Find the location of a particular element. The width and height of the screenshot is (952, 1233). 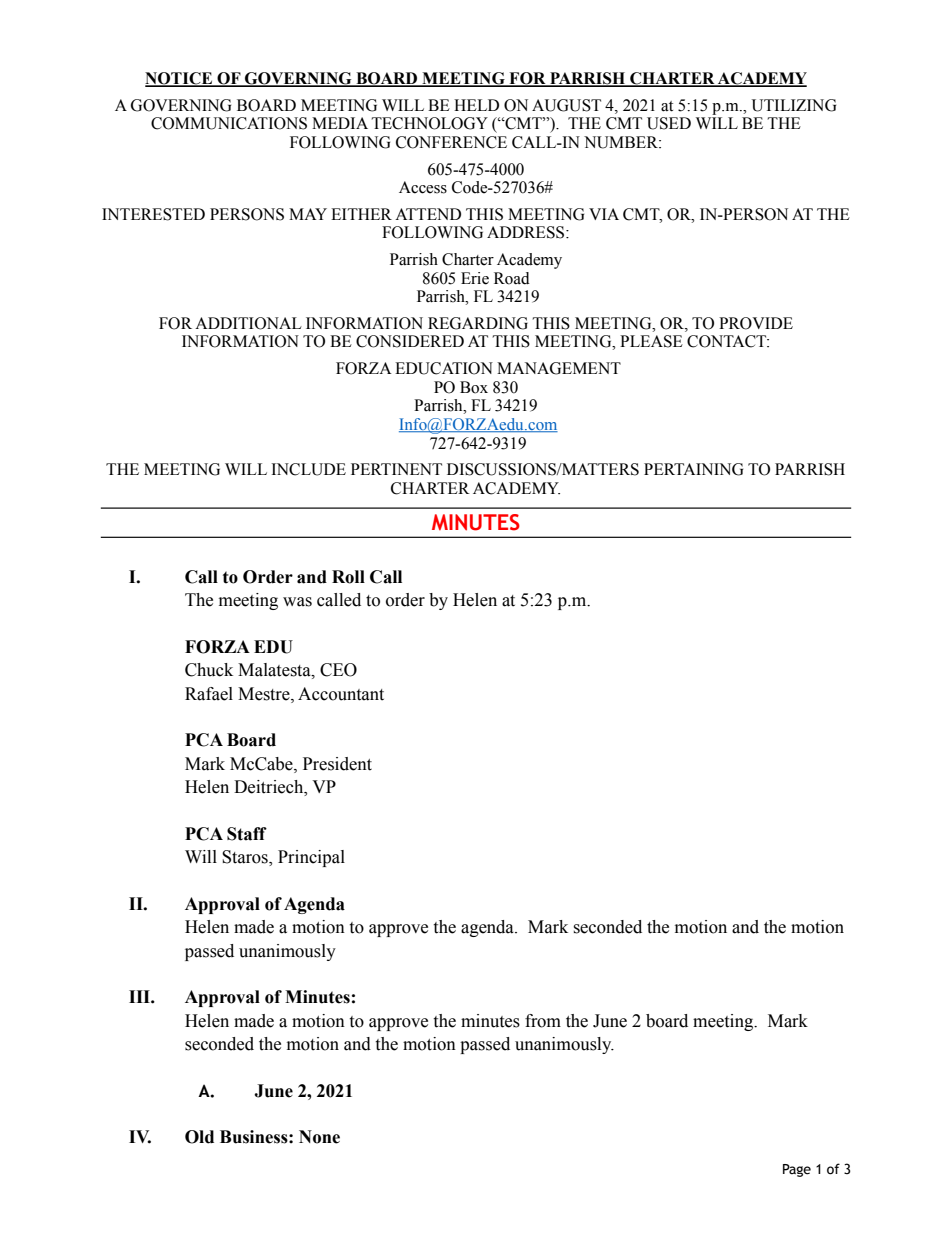

Page is located at coordinates (797, 1170).
